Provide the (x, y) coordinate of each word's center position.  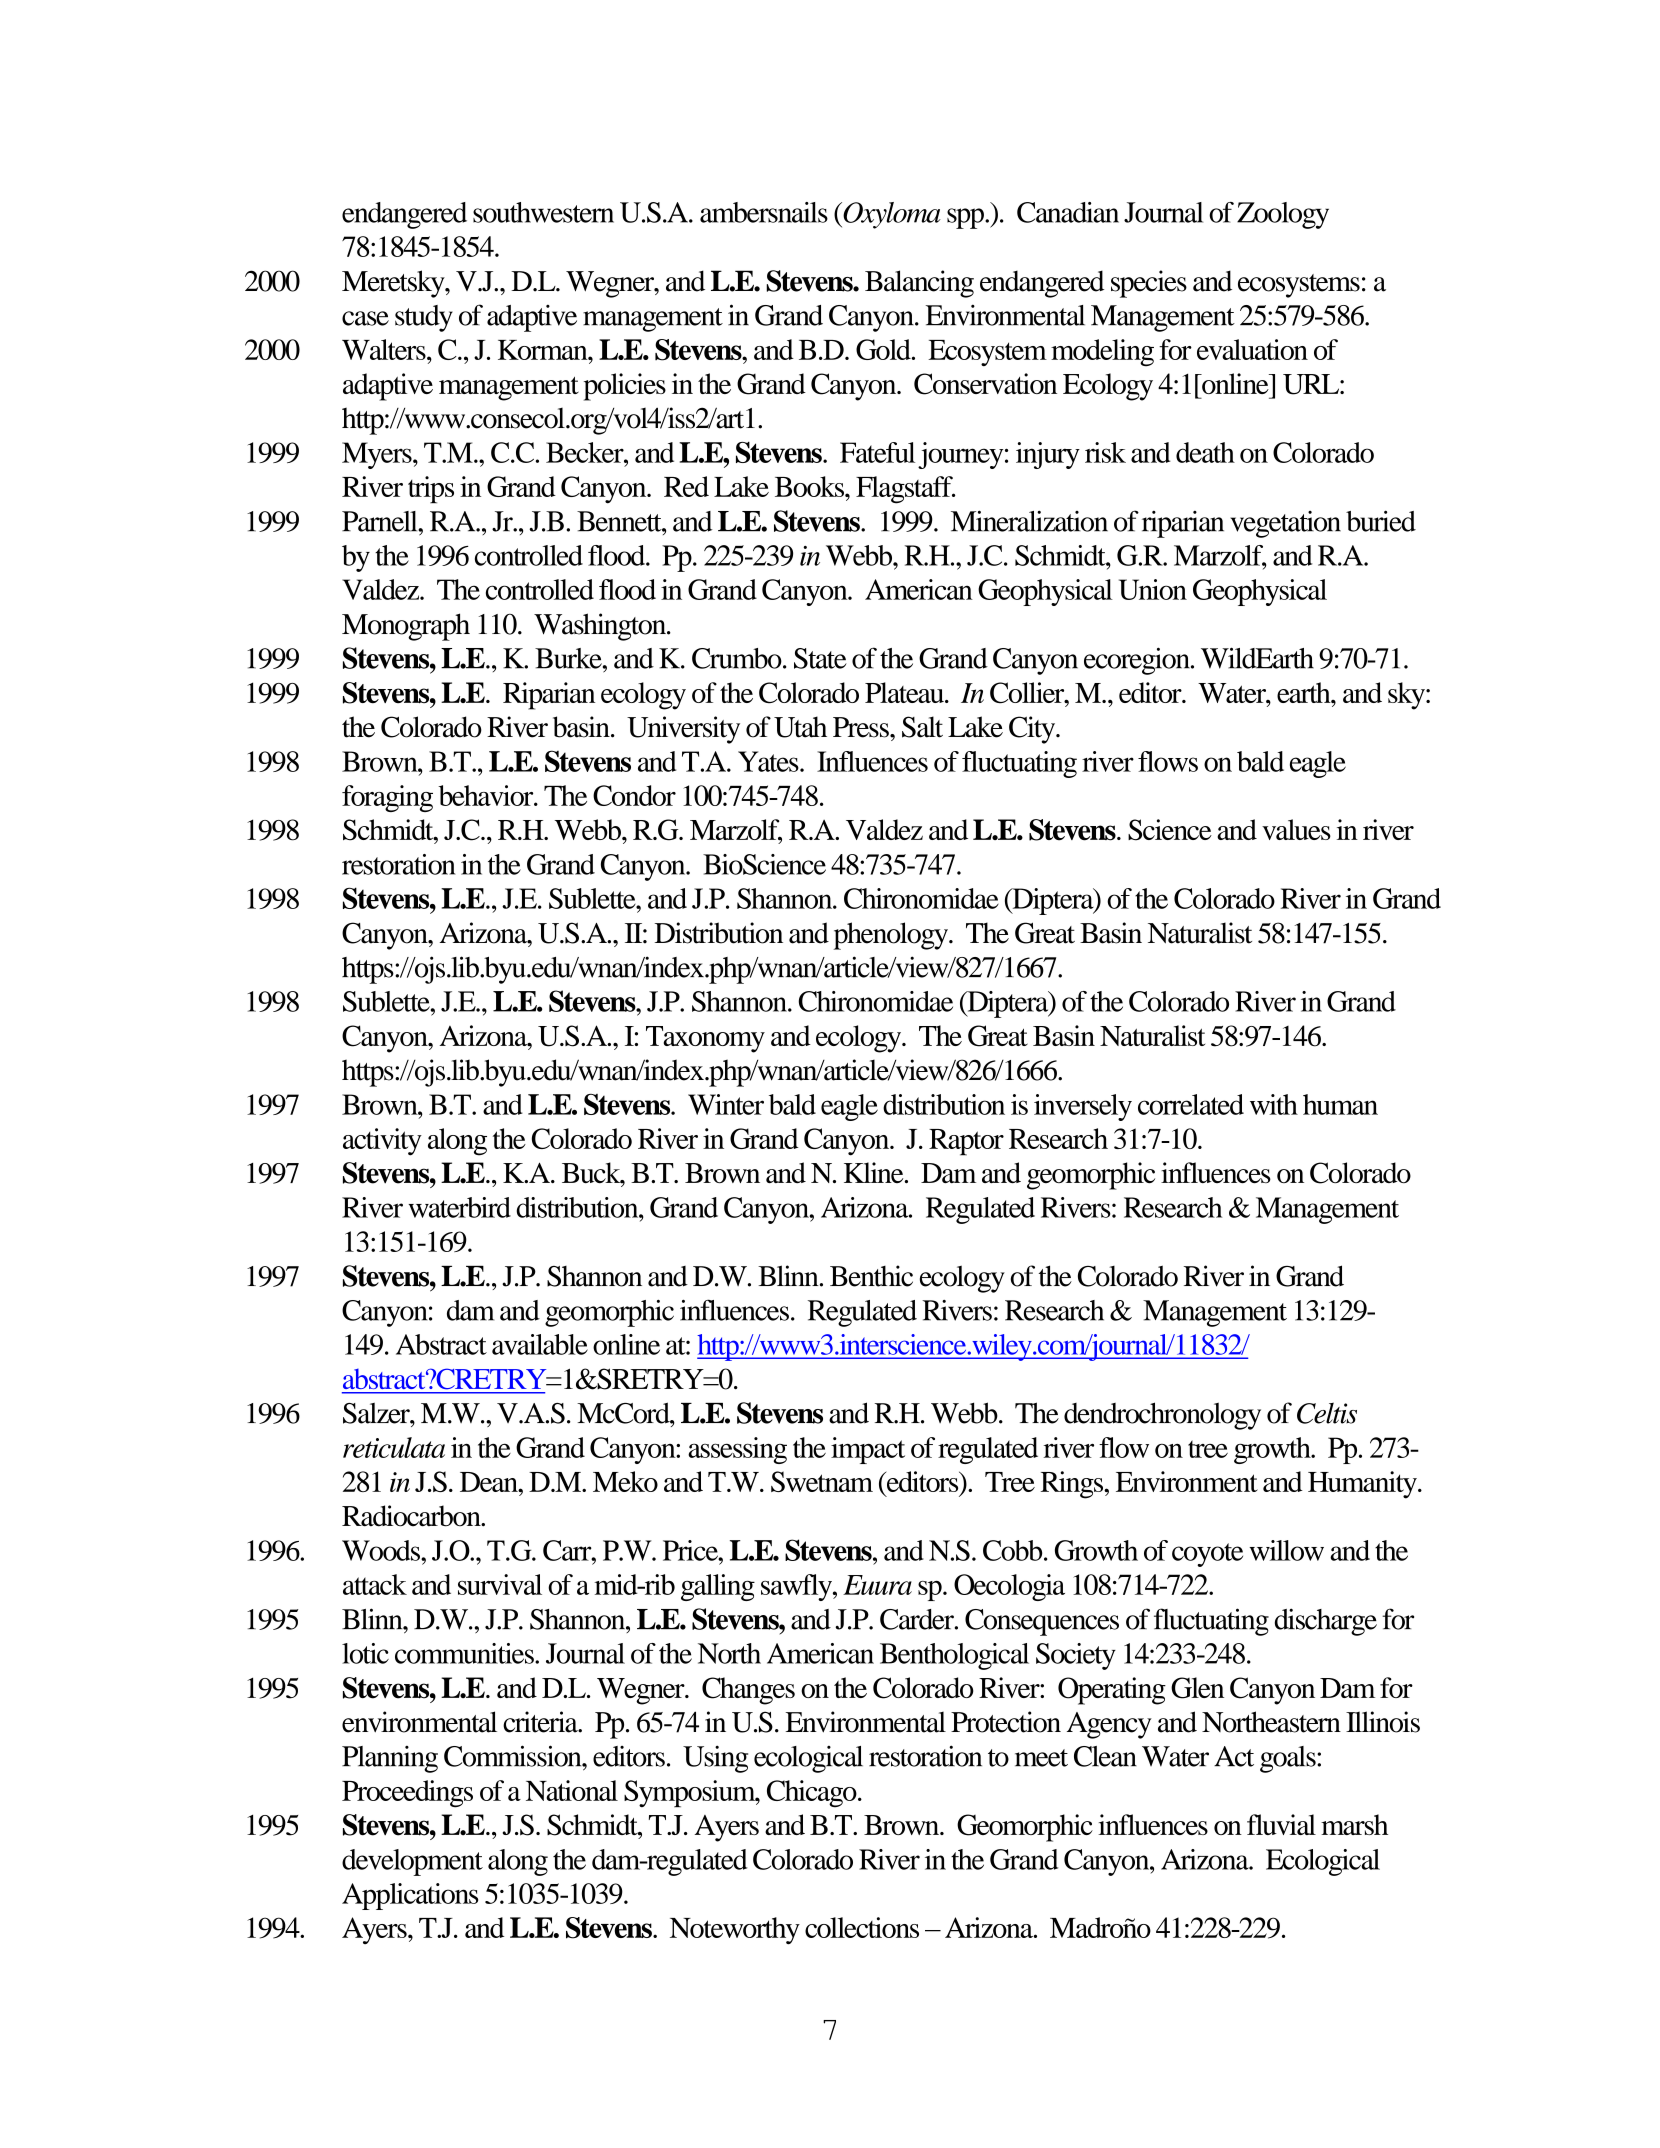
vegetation (1286, 524)
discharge (1326, 1622)
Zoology (1283, 215)
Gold (884, 349)
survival (500, 1584)
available (540, 1344)
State (820, 658)
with (1274, 1104)
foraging (387, 798)
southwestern (543, 212)
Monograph (406, 627)
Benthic (871, 1276)
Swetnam (822, 1481)
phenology (892, 936)
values (1296, 829)
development (412, 1862)
